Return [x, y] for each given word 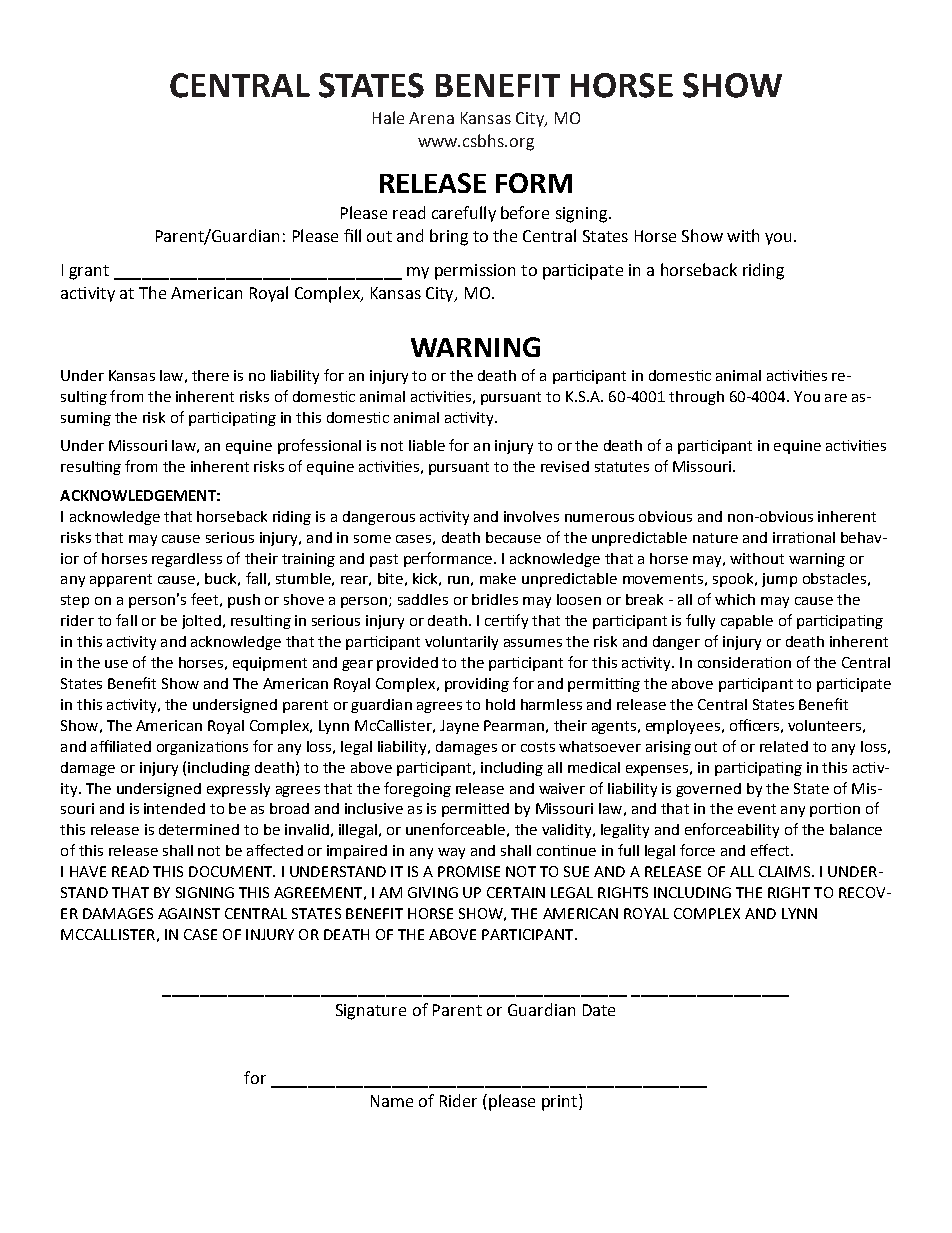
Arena [431, 118]
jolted [201, 622]
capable [747, 622]
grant [89, 272]
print [559, 1103]
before [525, 212]
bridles [495, 599]
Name [392, 1101]
